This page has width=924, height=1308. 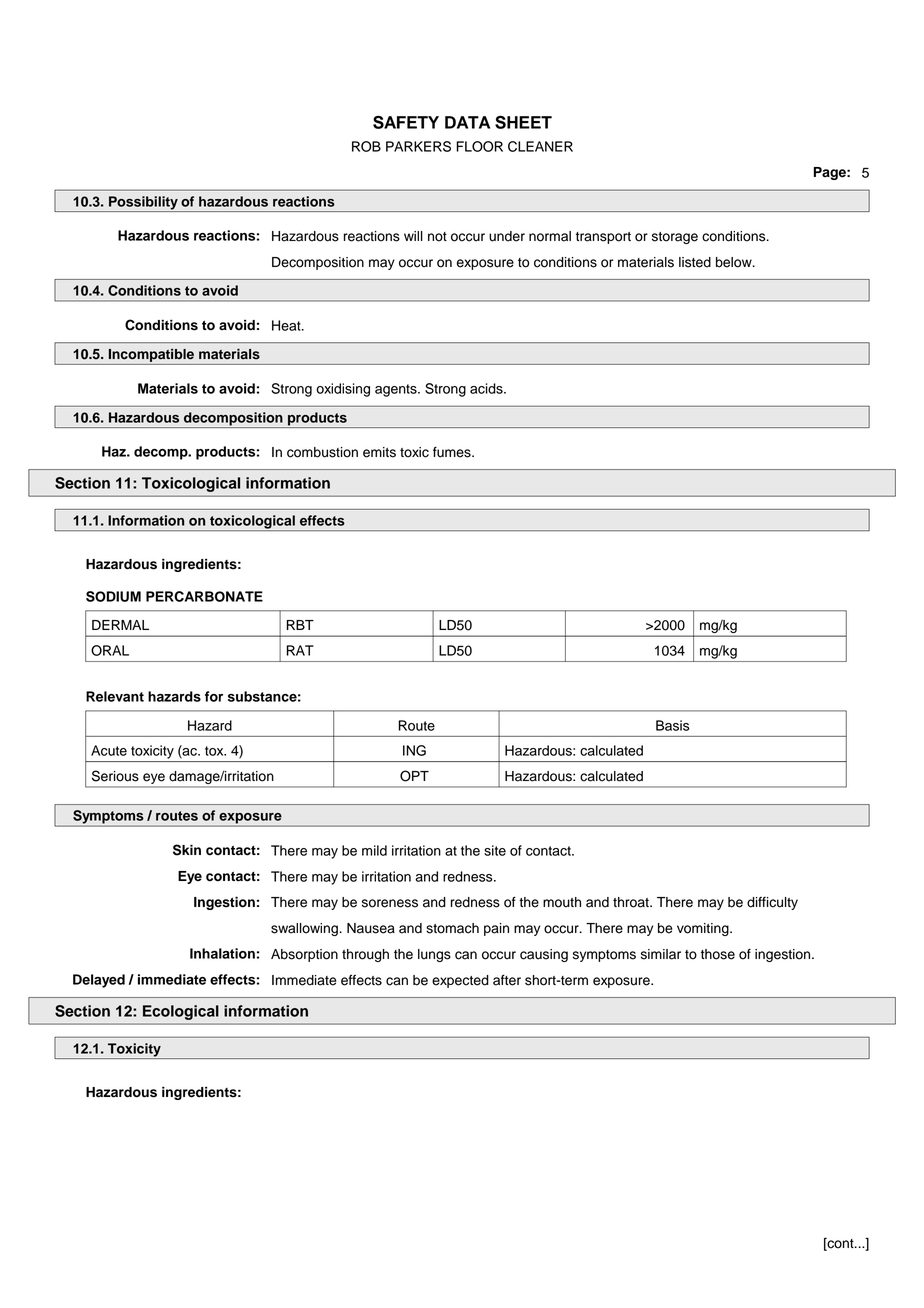 I want to click on Basis, so click(x=673, y=725).
